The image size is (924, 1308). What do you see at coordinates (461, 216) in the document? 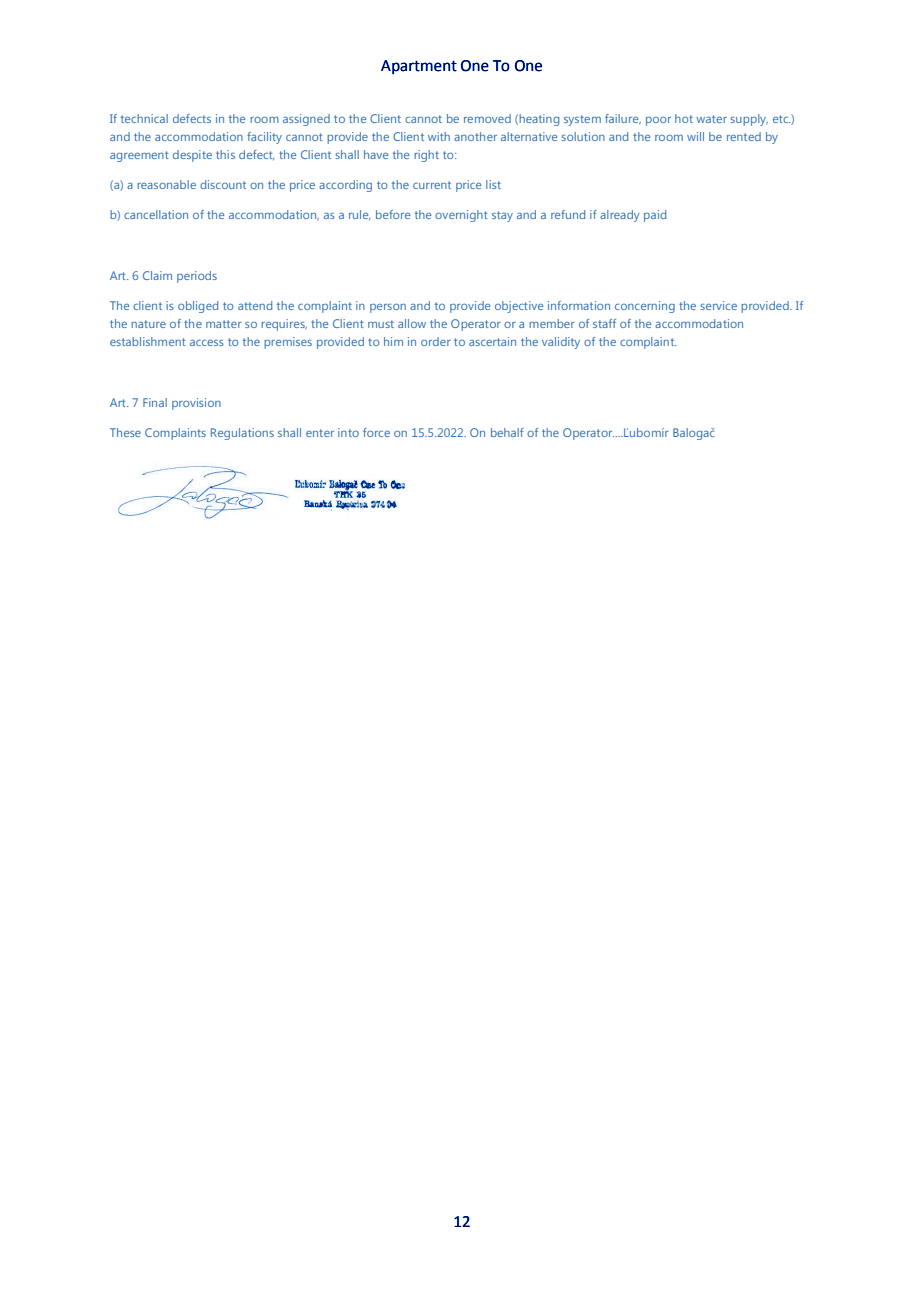
I see `overnight` at bounding box center [461, 216].
